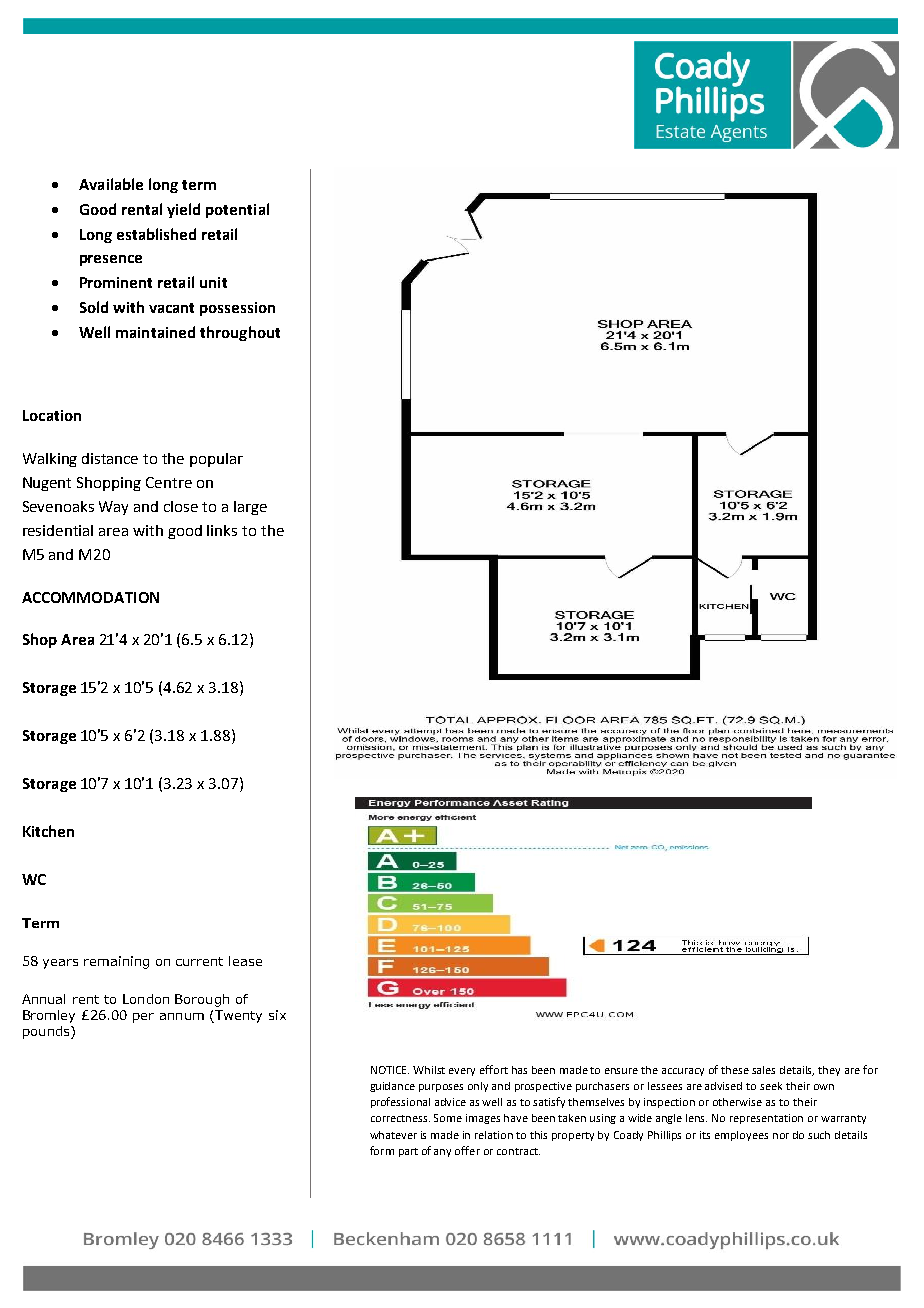 The width and height of the page is (924, 1308). What do you see at coordinates (766, 1119) in the page?
I see `representation` at bounding box center [766, 1119].
